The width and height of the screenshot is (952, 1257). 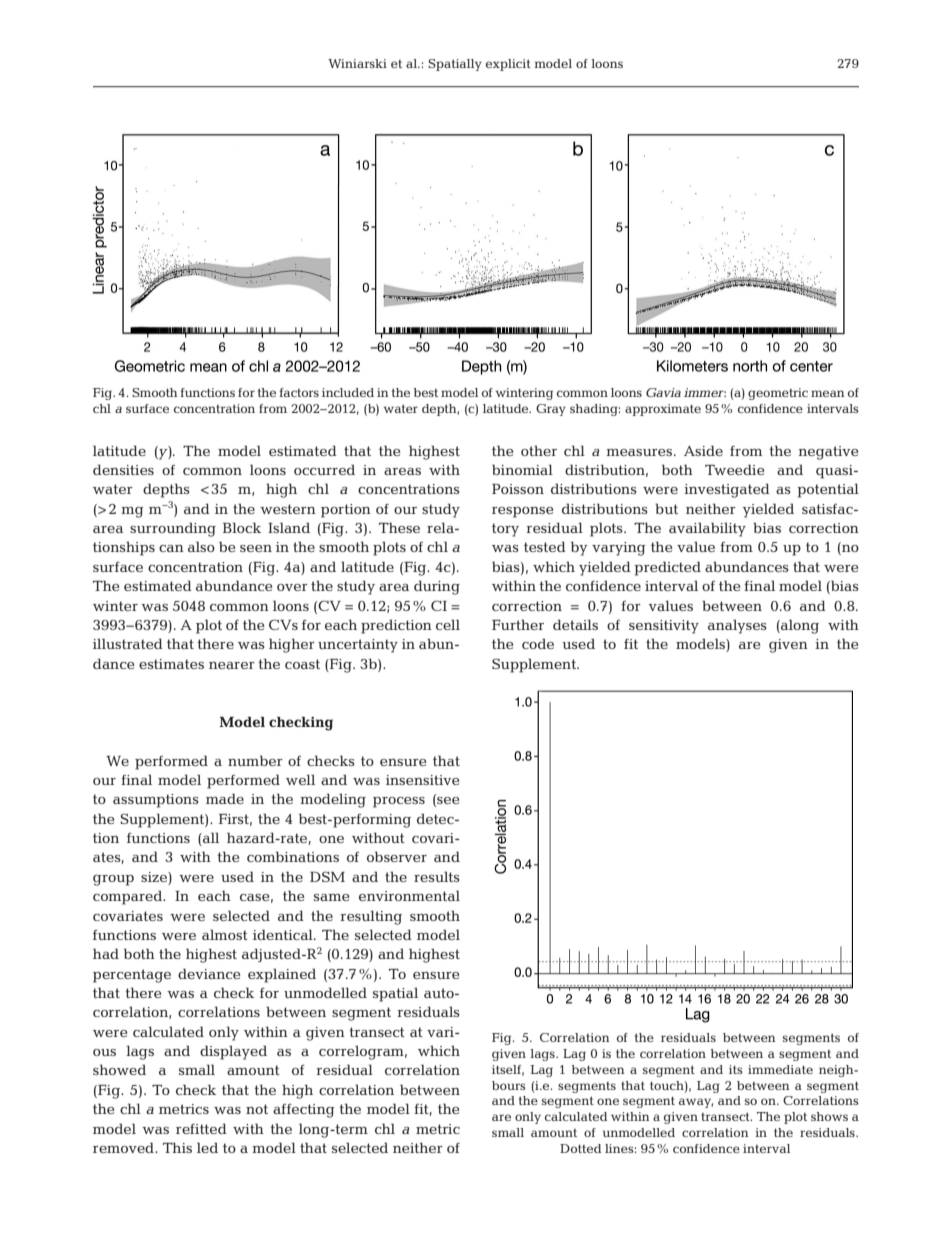 I want to click on analyses, so click(x=737, y=626).
